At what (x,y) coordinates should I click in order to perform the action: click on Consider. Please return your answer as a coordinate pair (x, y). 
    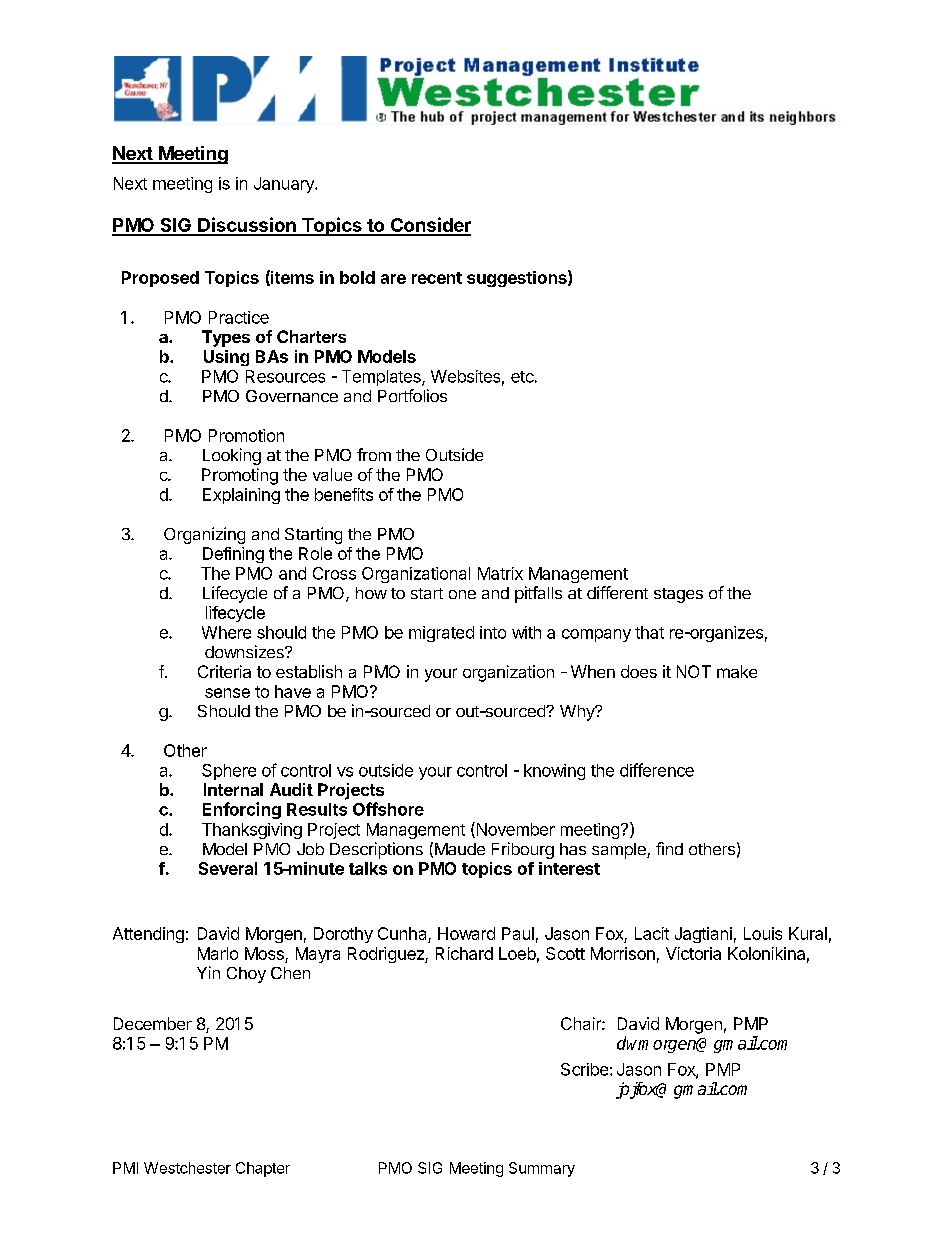
    Looking at the image, I should click on (429, 226).
